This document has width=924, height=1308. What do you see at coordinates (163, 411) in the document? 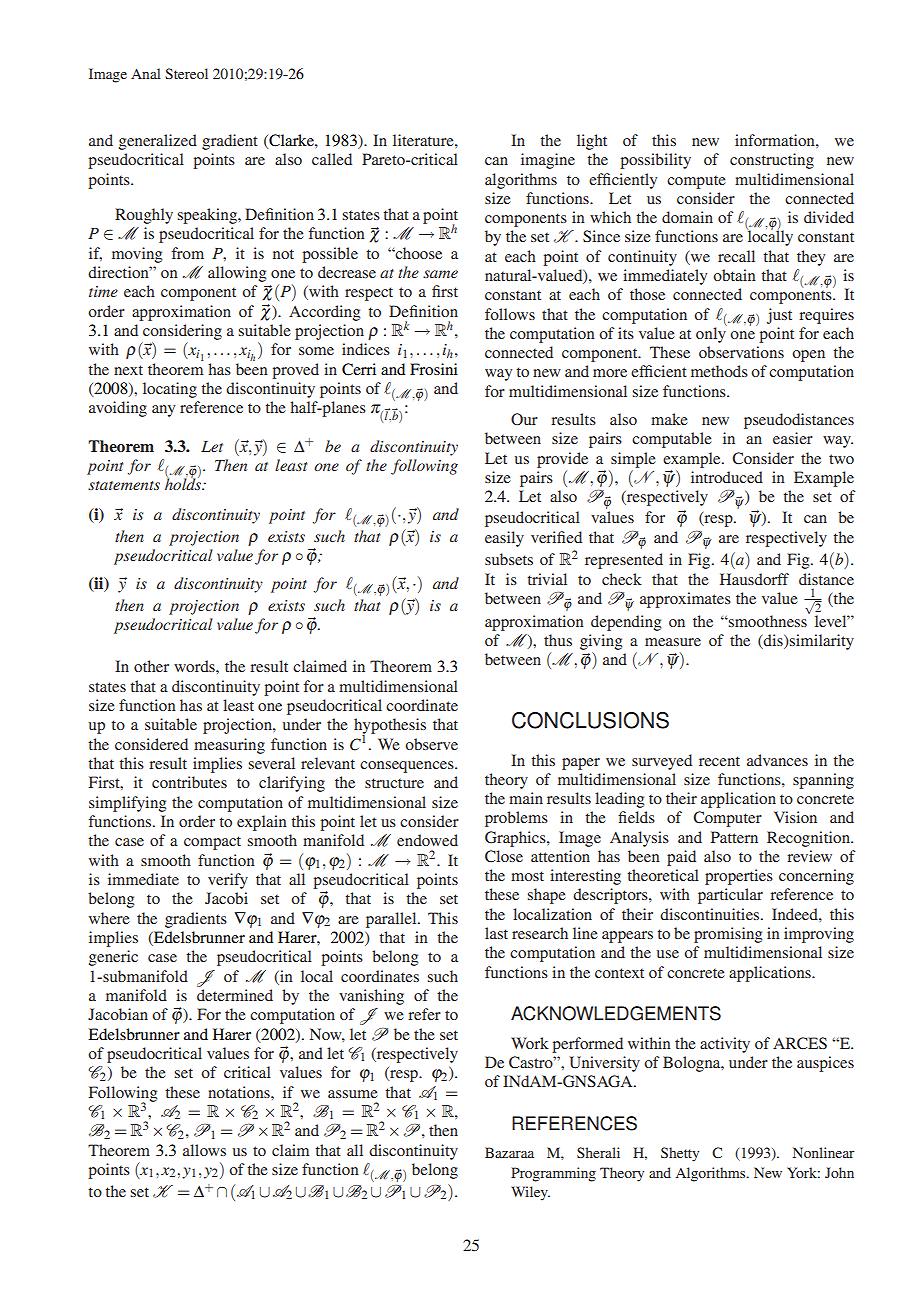
I see `any` at bounding box center [163, 411].
